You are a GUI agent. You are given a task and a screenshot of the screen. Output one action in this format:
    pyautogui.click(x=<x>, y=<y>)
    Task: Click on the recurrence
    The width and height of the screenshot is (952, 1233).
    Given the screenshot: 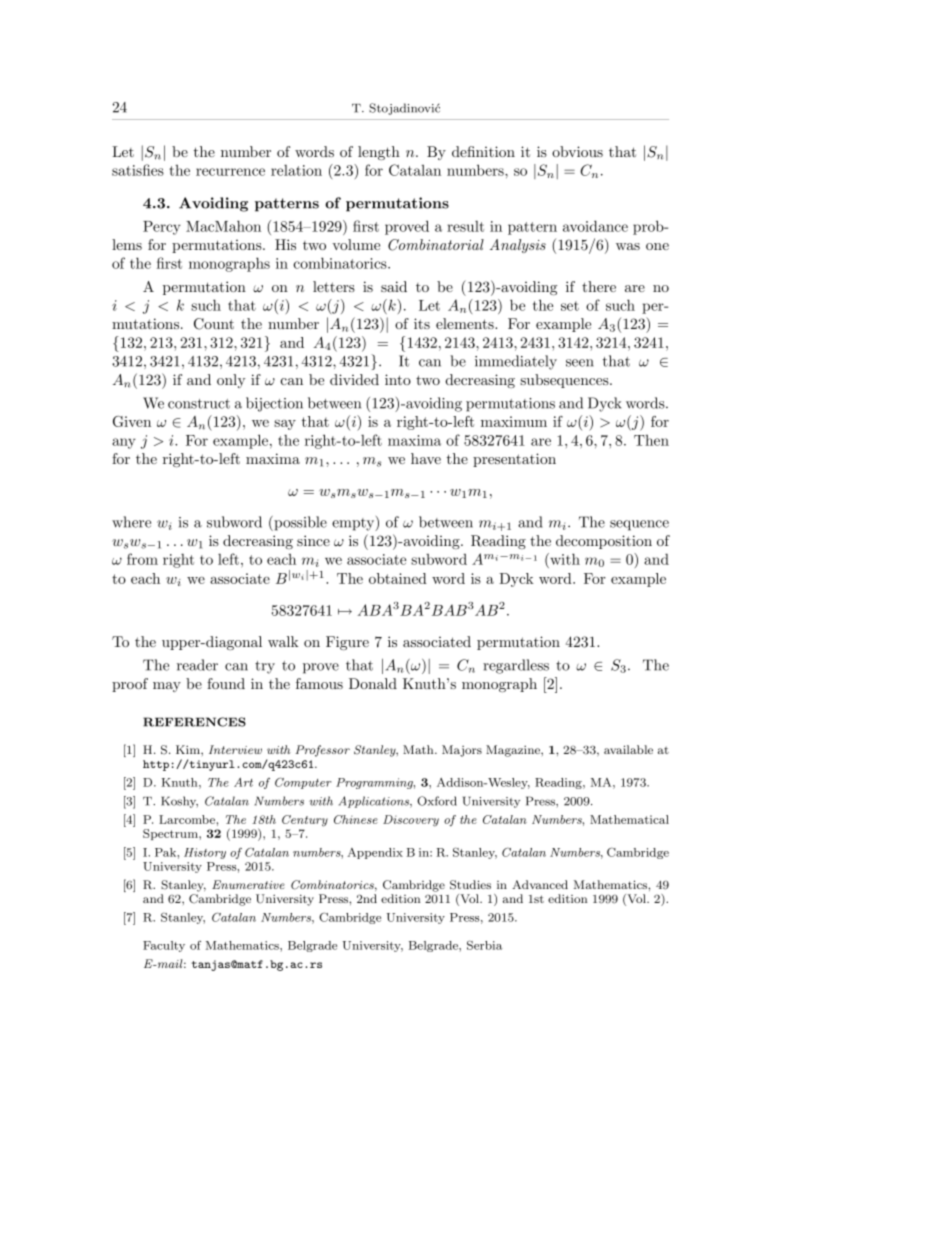 What is the action you would take?
    pyautogui.click(x=230, y=172)
